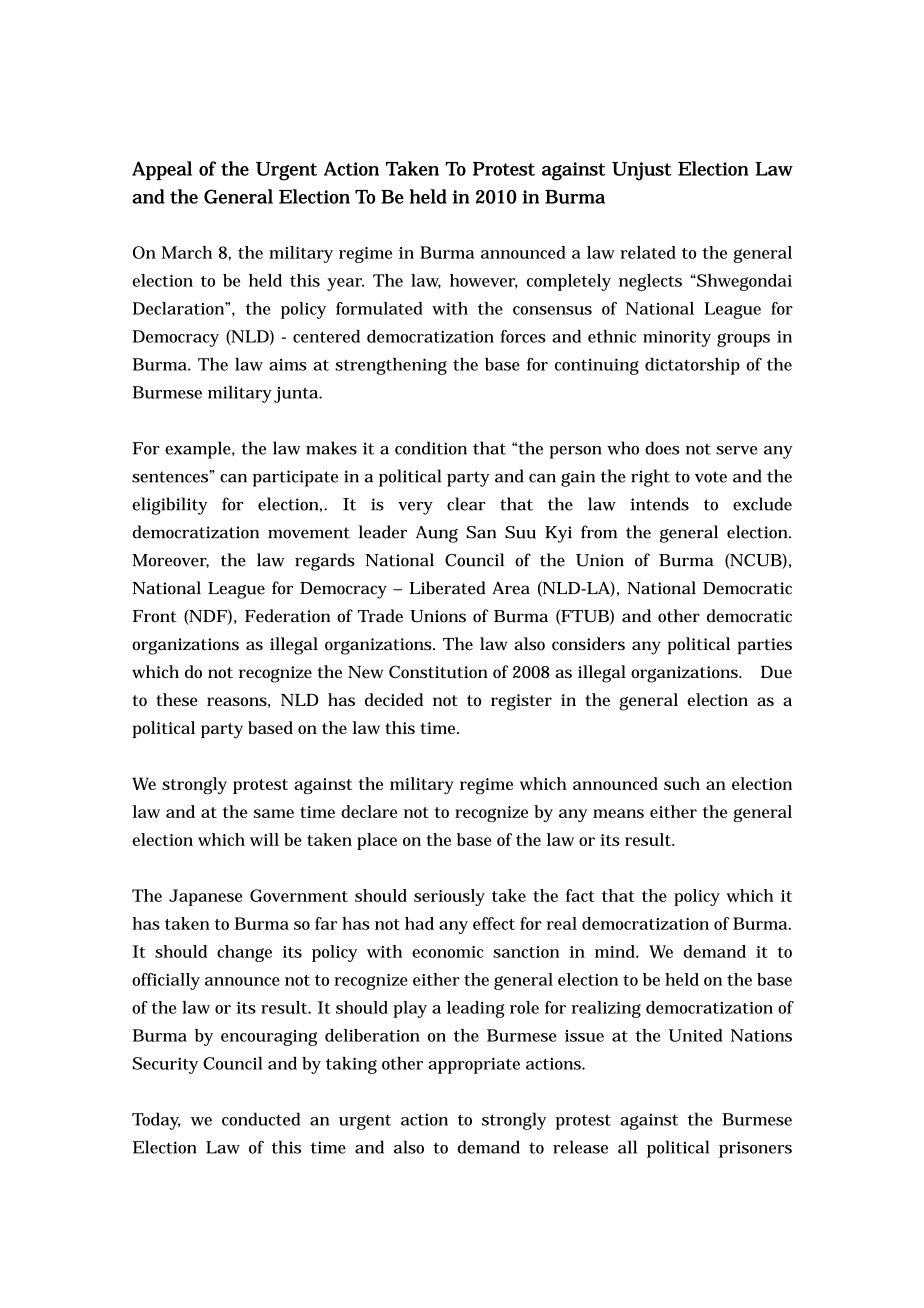 The image size is (924, 1308). Describe the element at coordinates (261, 1119) in the screenshot. I see `conducted` at that location.
